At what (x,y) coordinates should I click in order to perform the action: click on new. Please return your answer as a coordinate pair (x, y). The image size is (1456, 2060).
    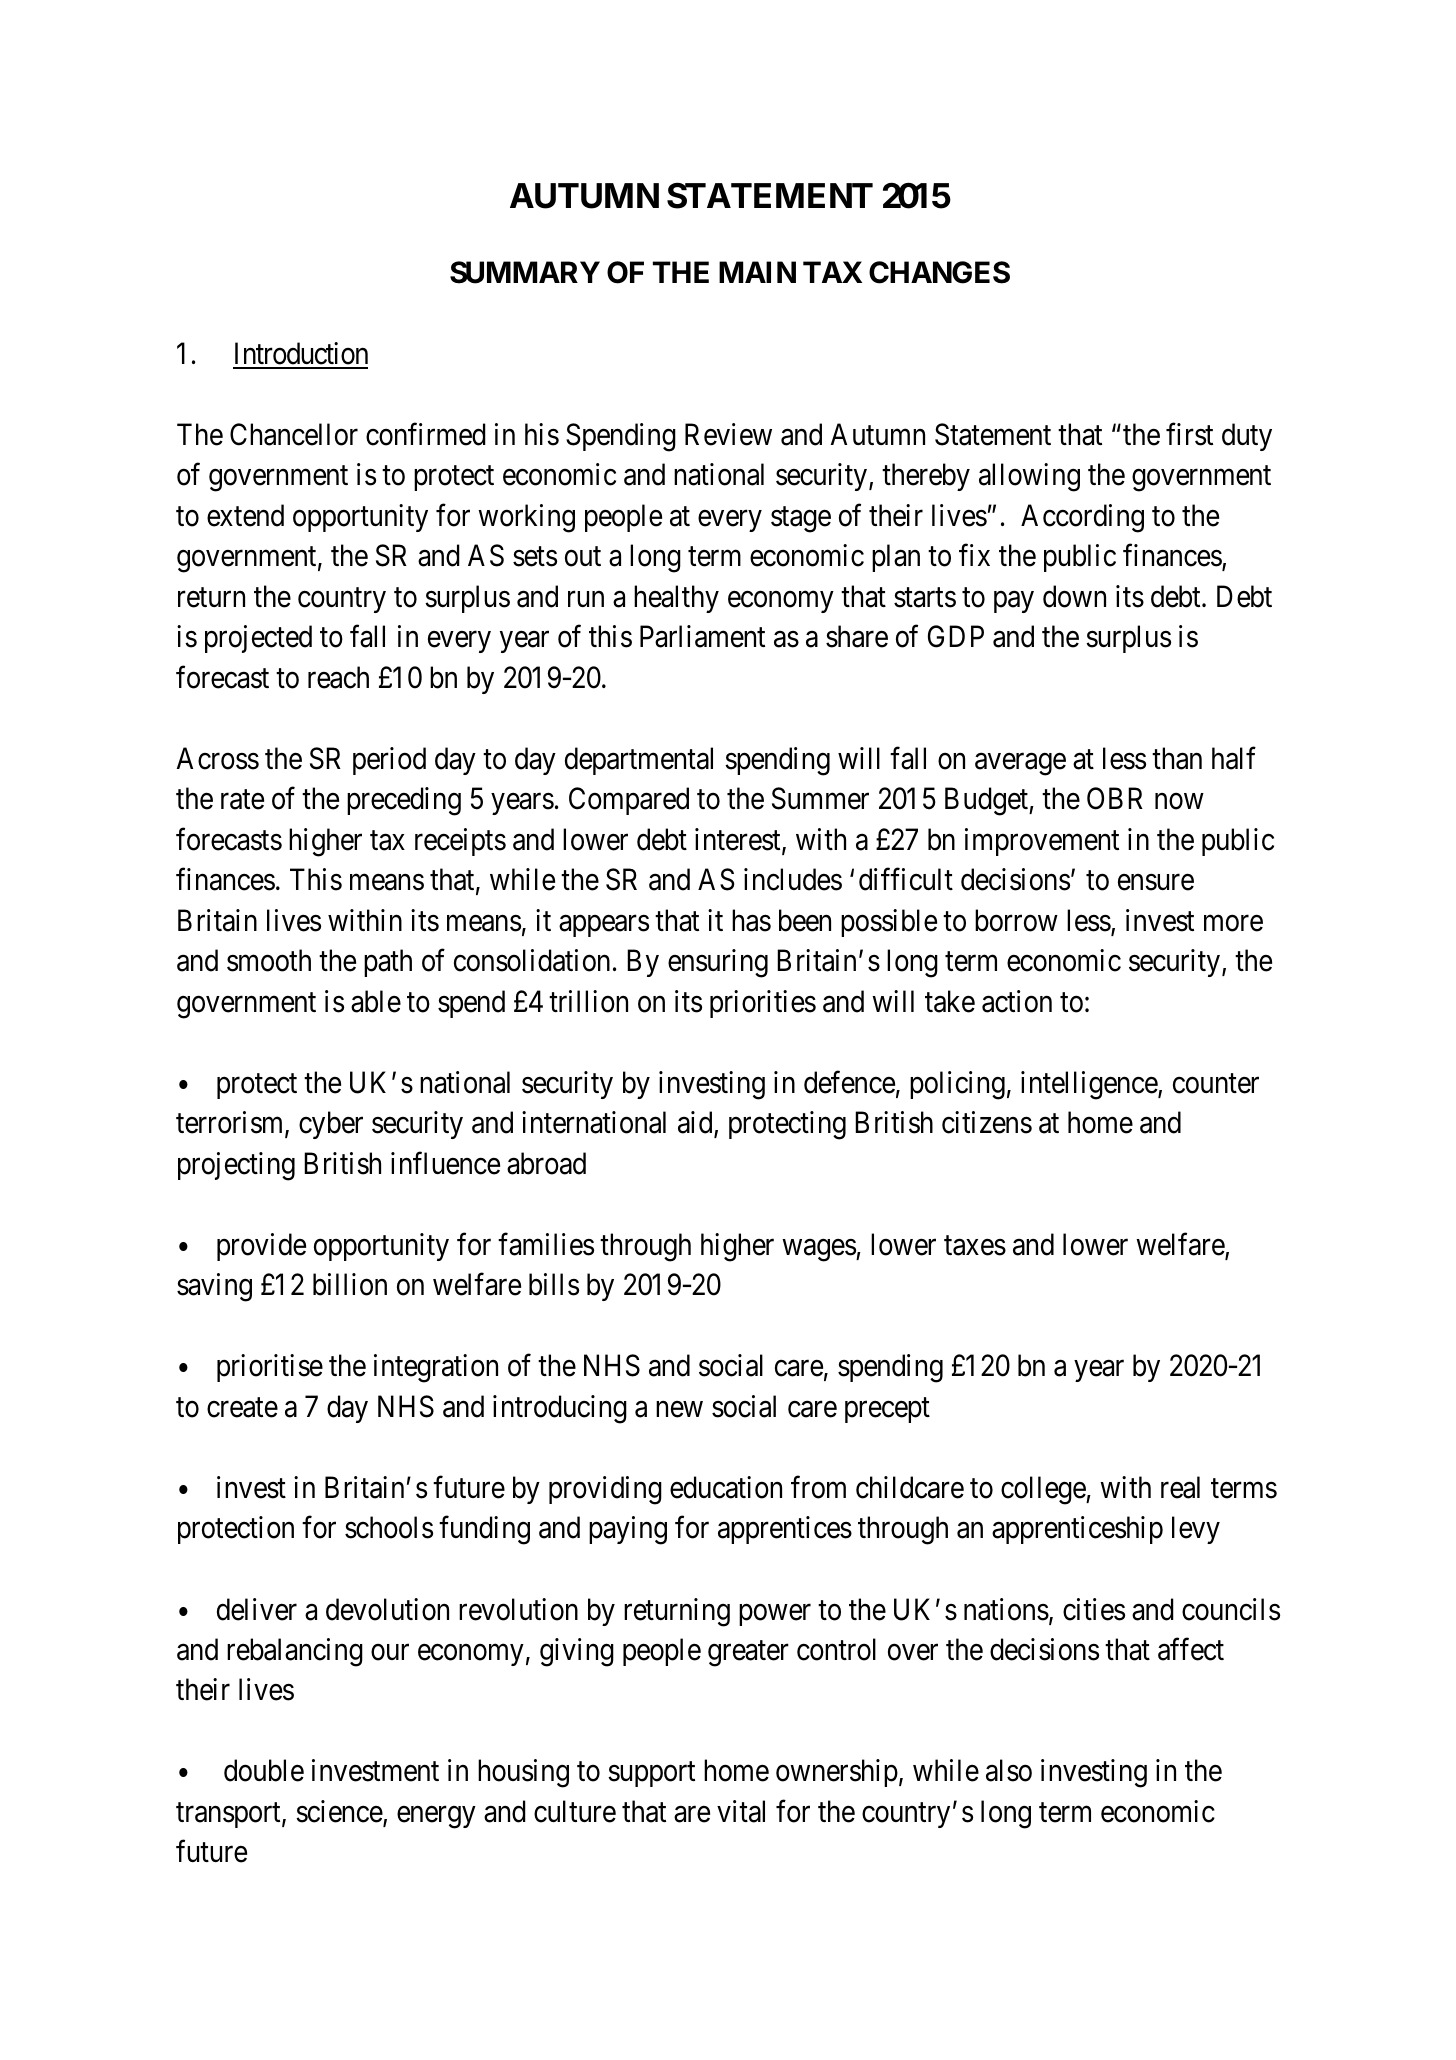
    Looking at the image, I should click on (679, 1409).
